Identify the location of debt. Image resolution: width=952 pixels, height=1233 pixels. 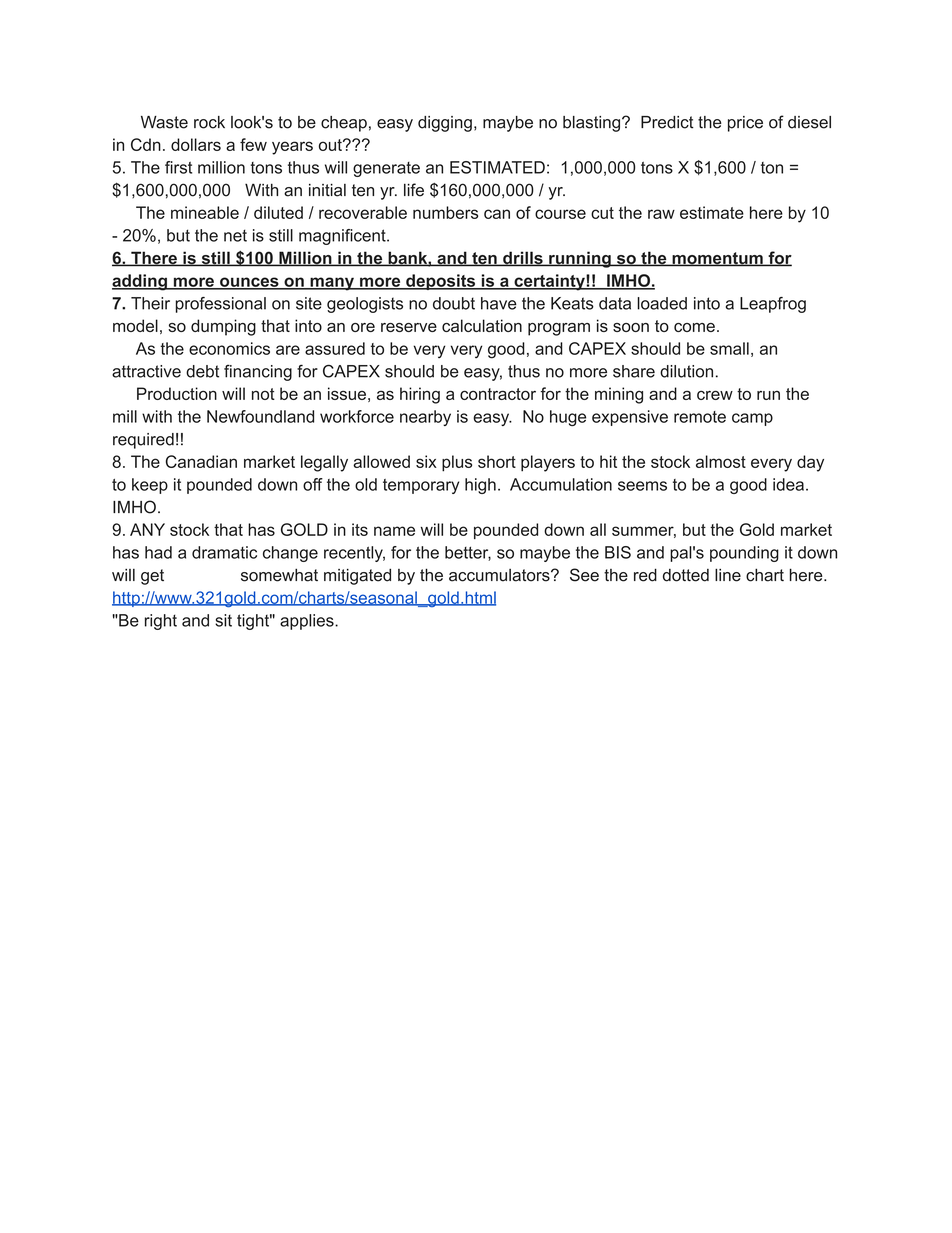
(202, 371).
